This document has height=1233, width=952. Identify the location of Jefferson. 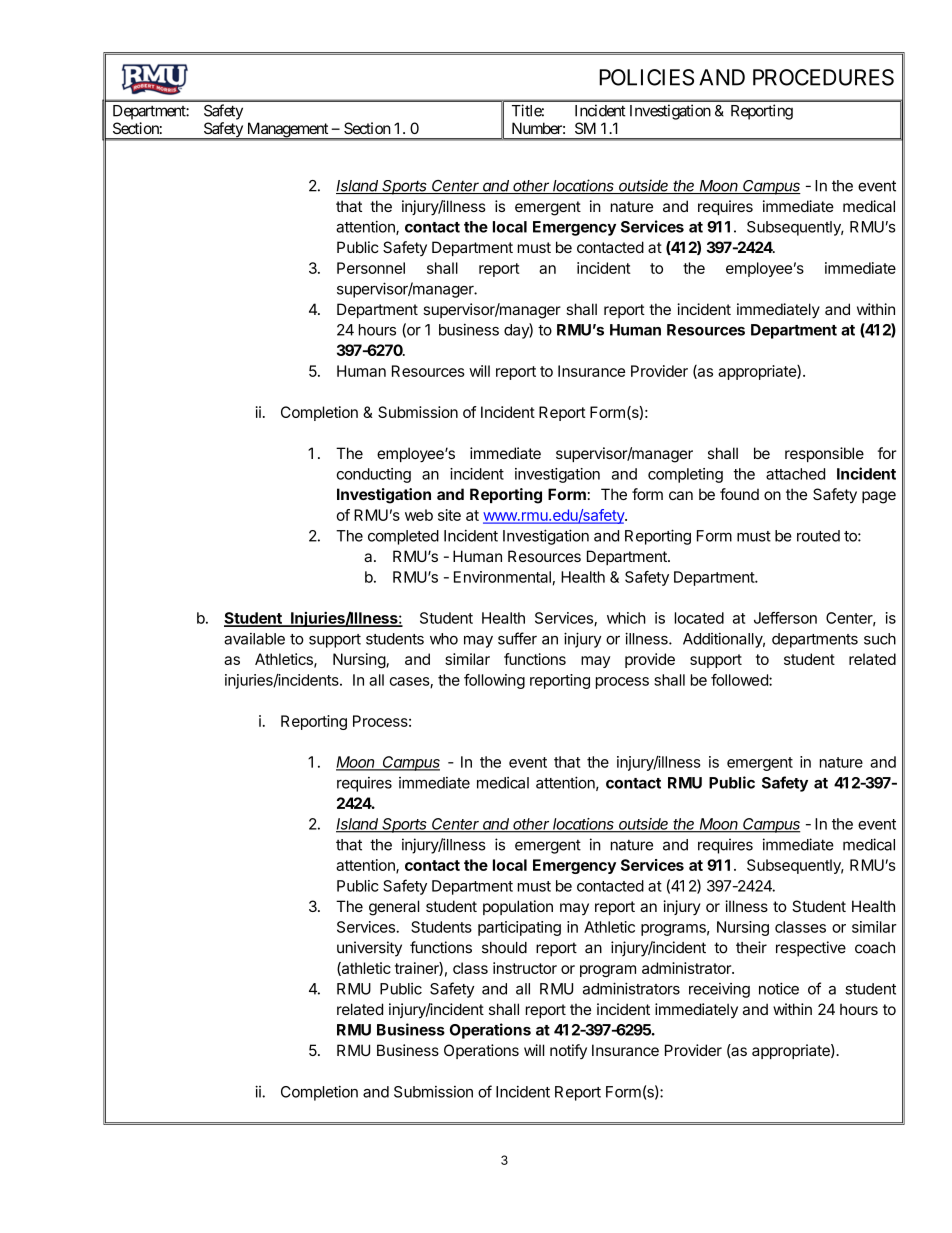
(785, 618).
